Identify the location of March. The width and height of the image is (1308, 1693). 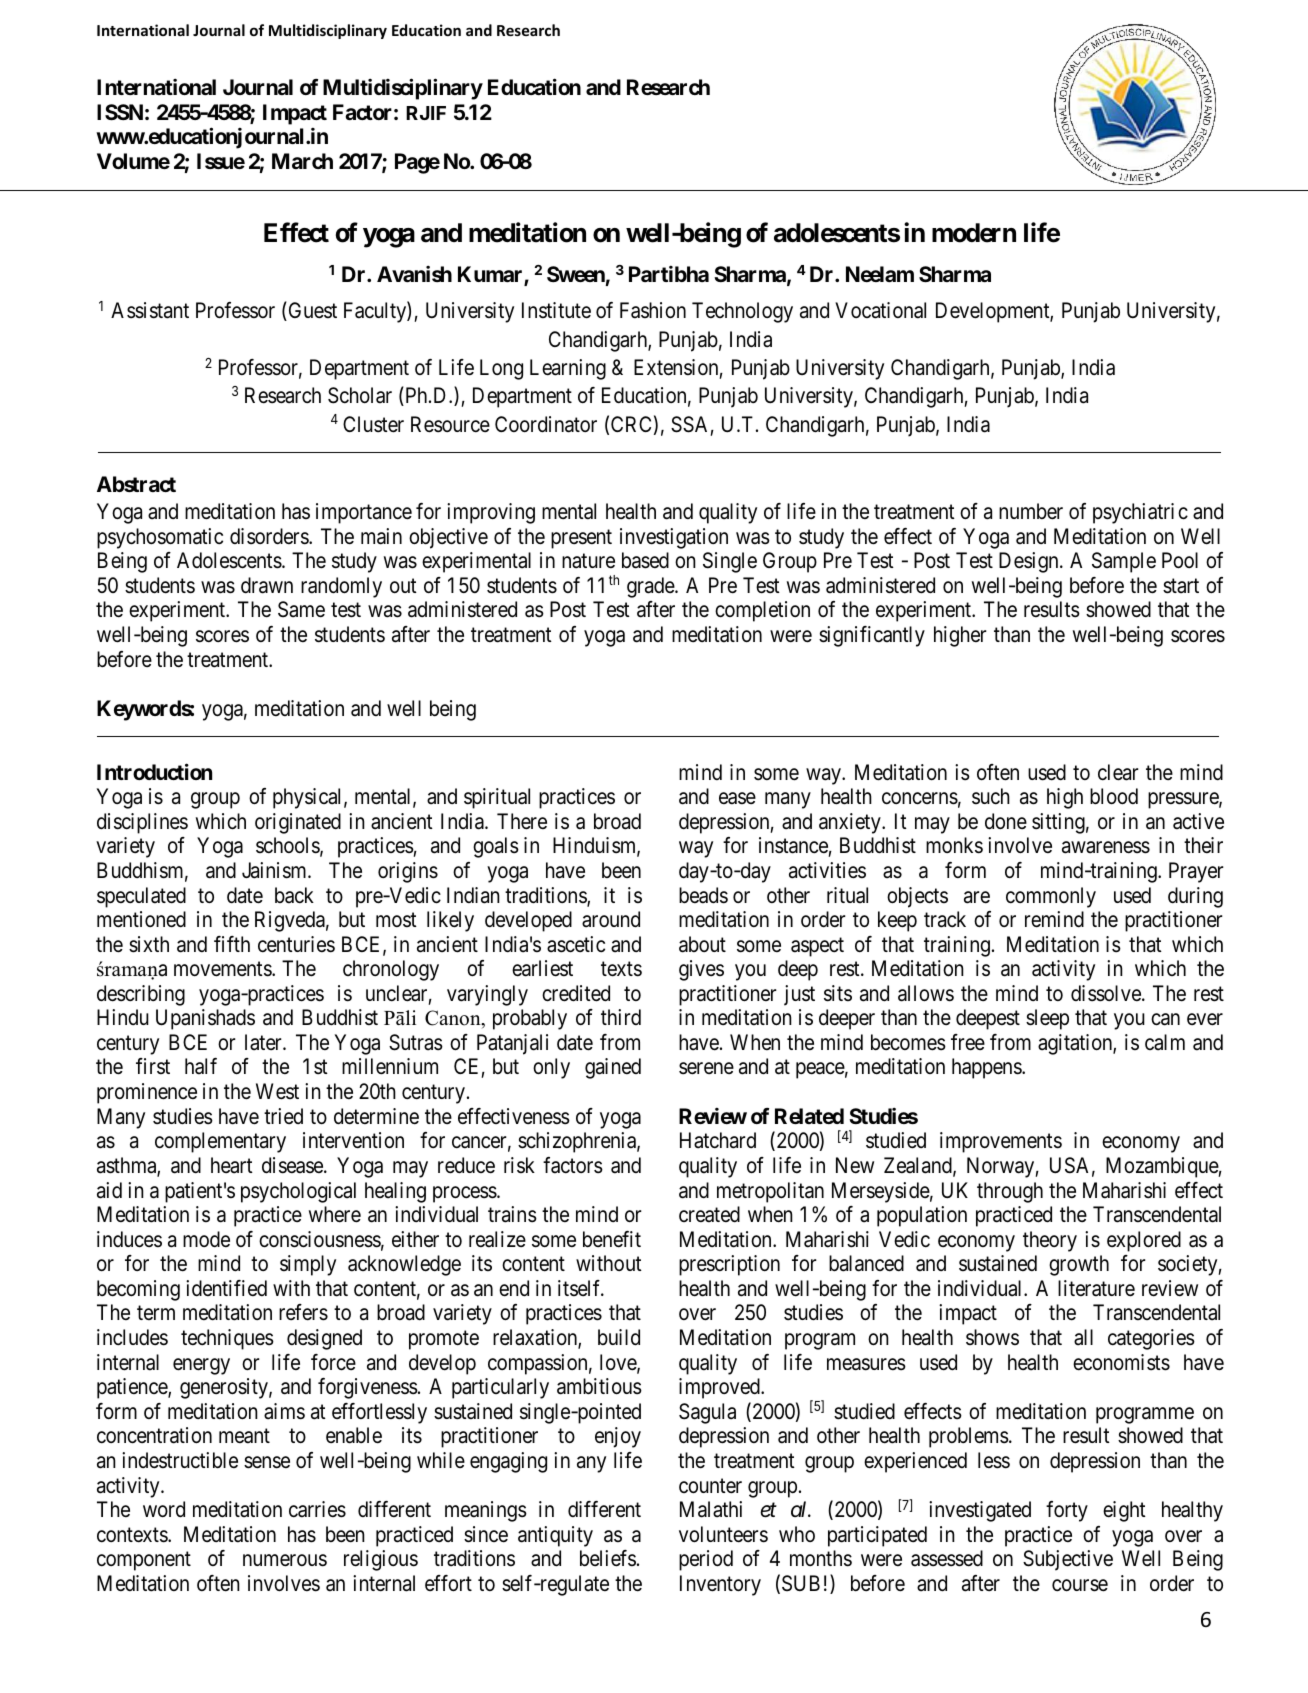
(302, 161).
